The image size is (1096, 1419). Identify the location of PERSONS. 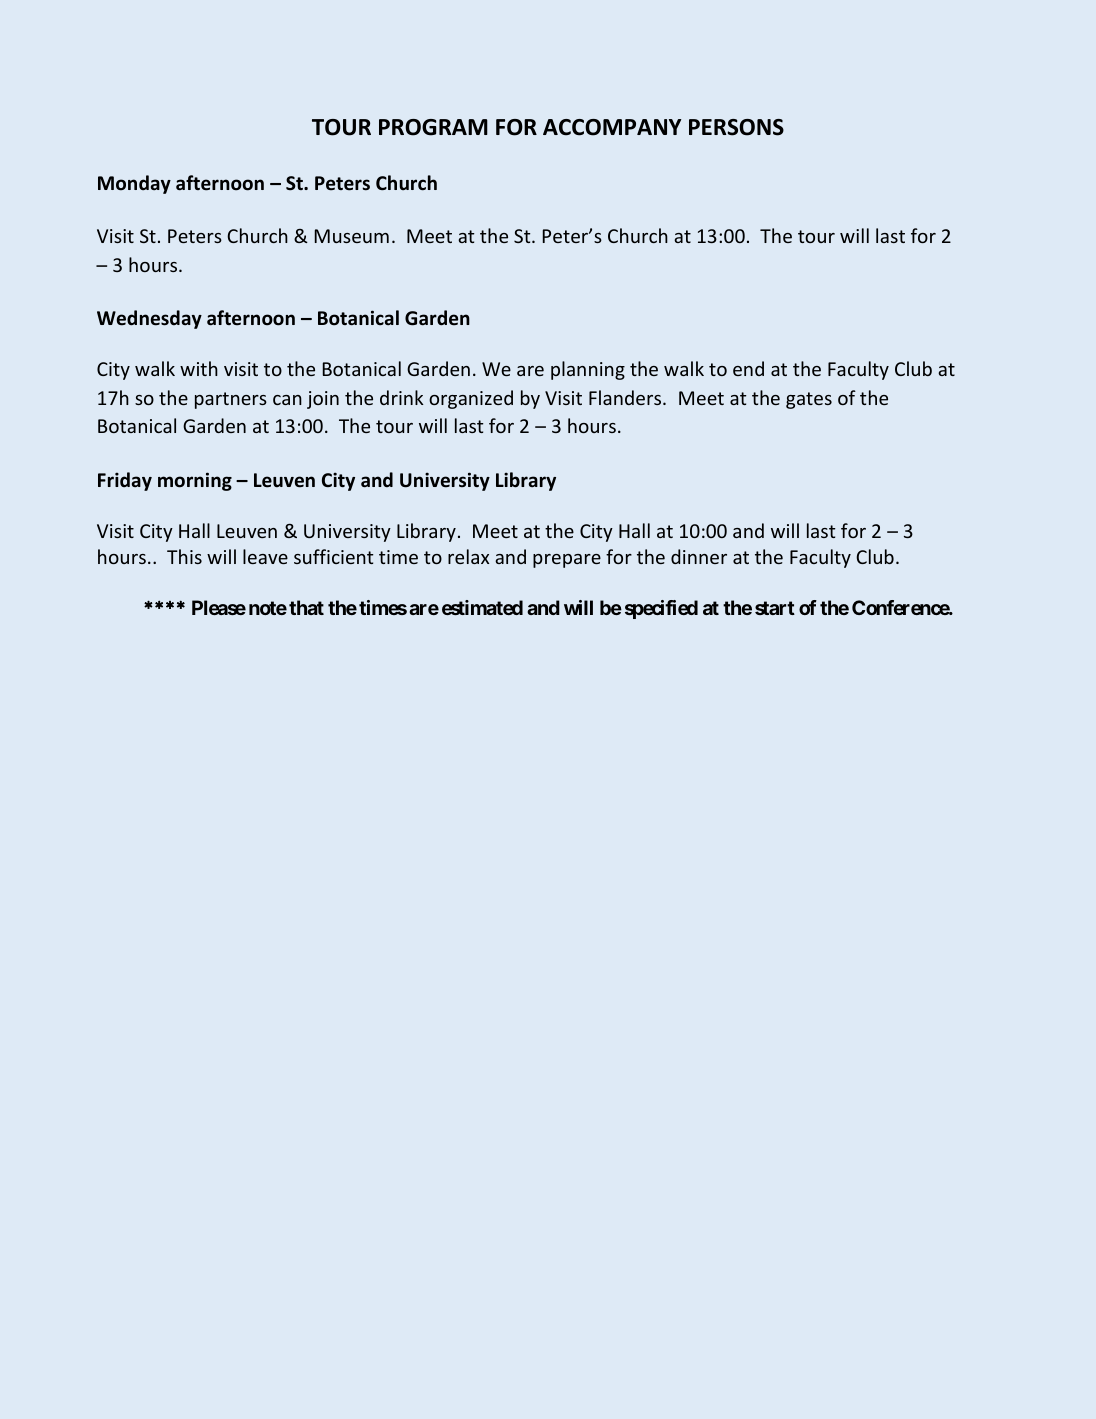
(736, 127).
